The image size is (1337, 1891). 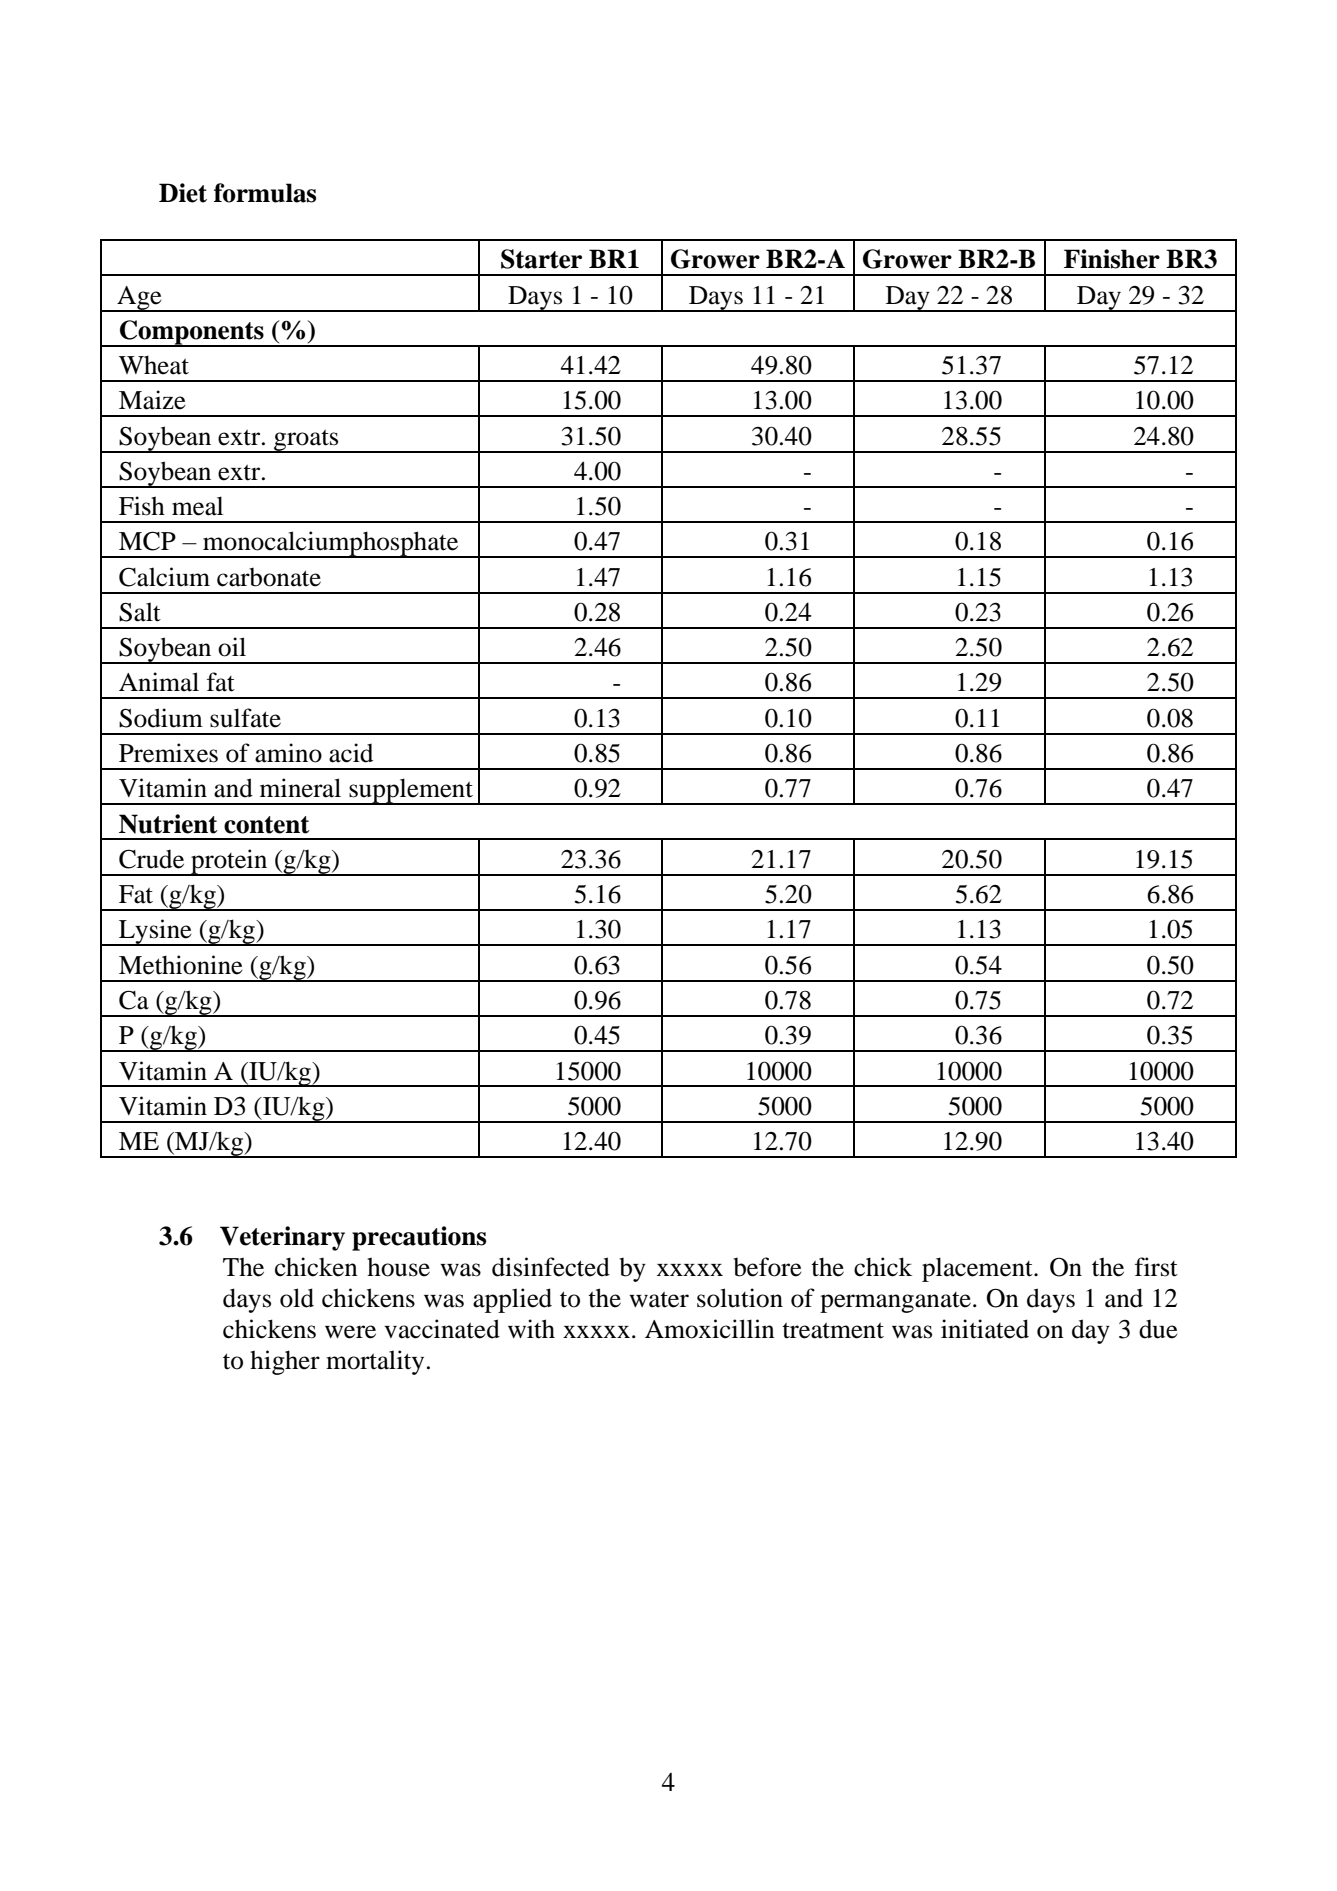 I want to click on Finisher, so click(x=1112, y=259).
